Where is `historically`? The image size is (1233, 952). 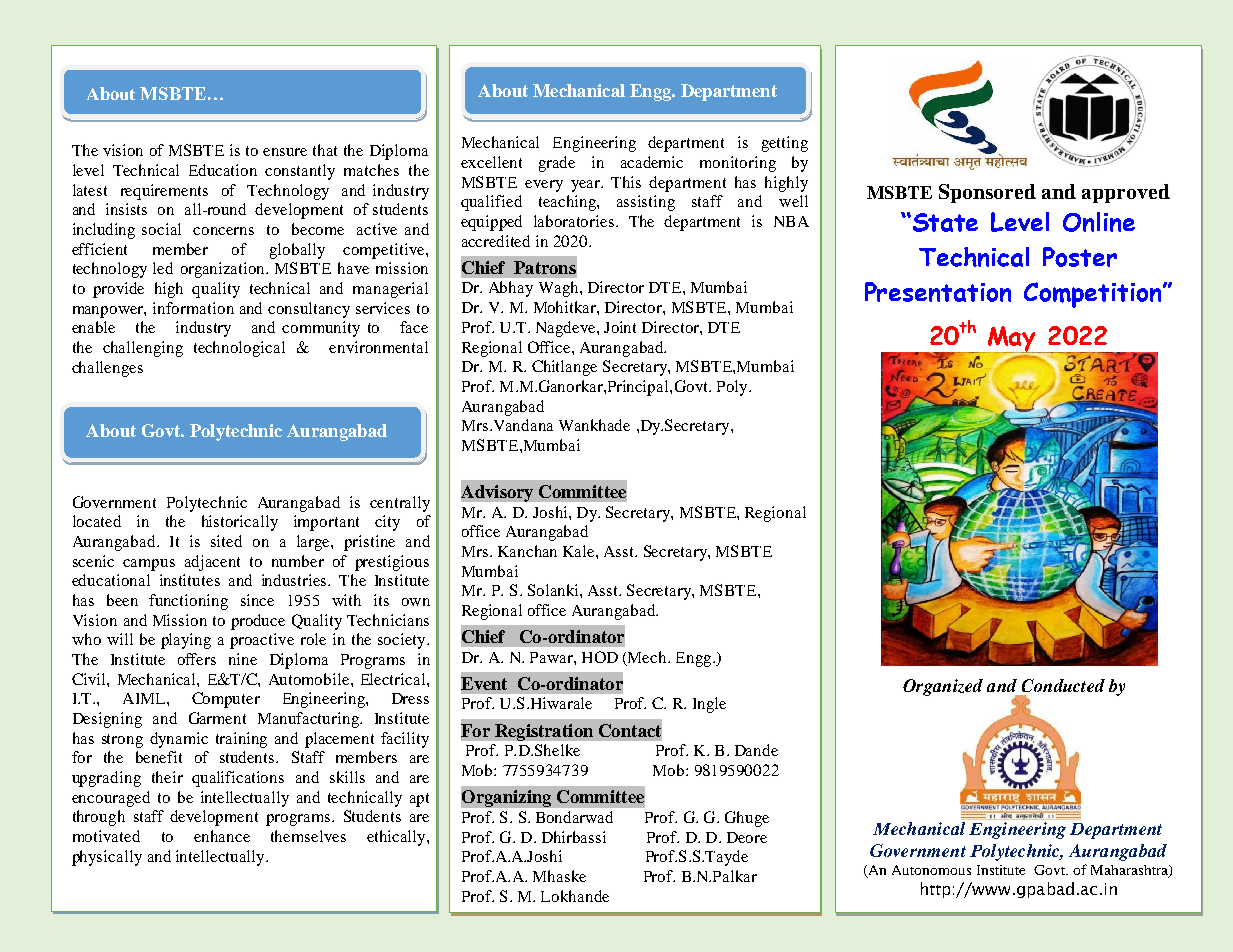 historically is located at coordinates (240, 523).
